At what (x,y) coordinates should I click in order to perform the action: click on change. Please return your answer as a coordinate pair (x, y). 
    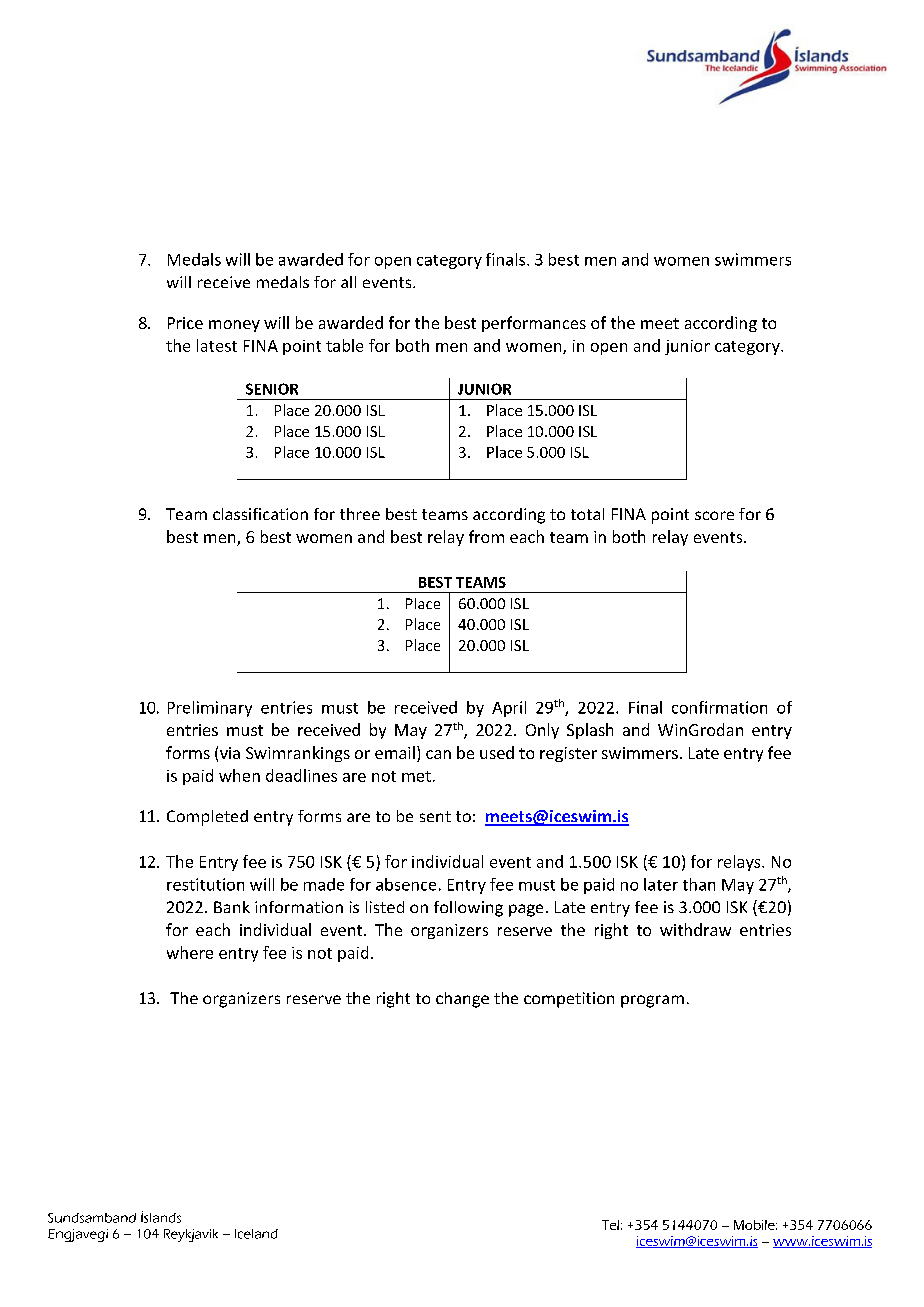
    Looking at the image, I should click on (462, 1000).
